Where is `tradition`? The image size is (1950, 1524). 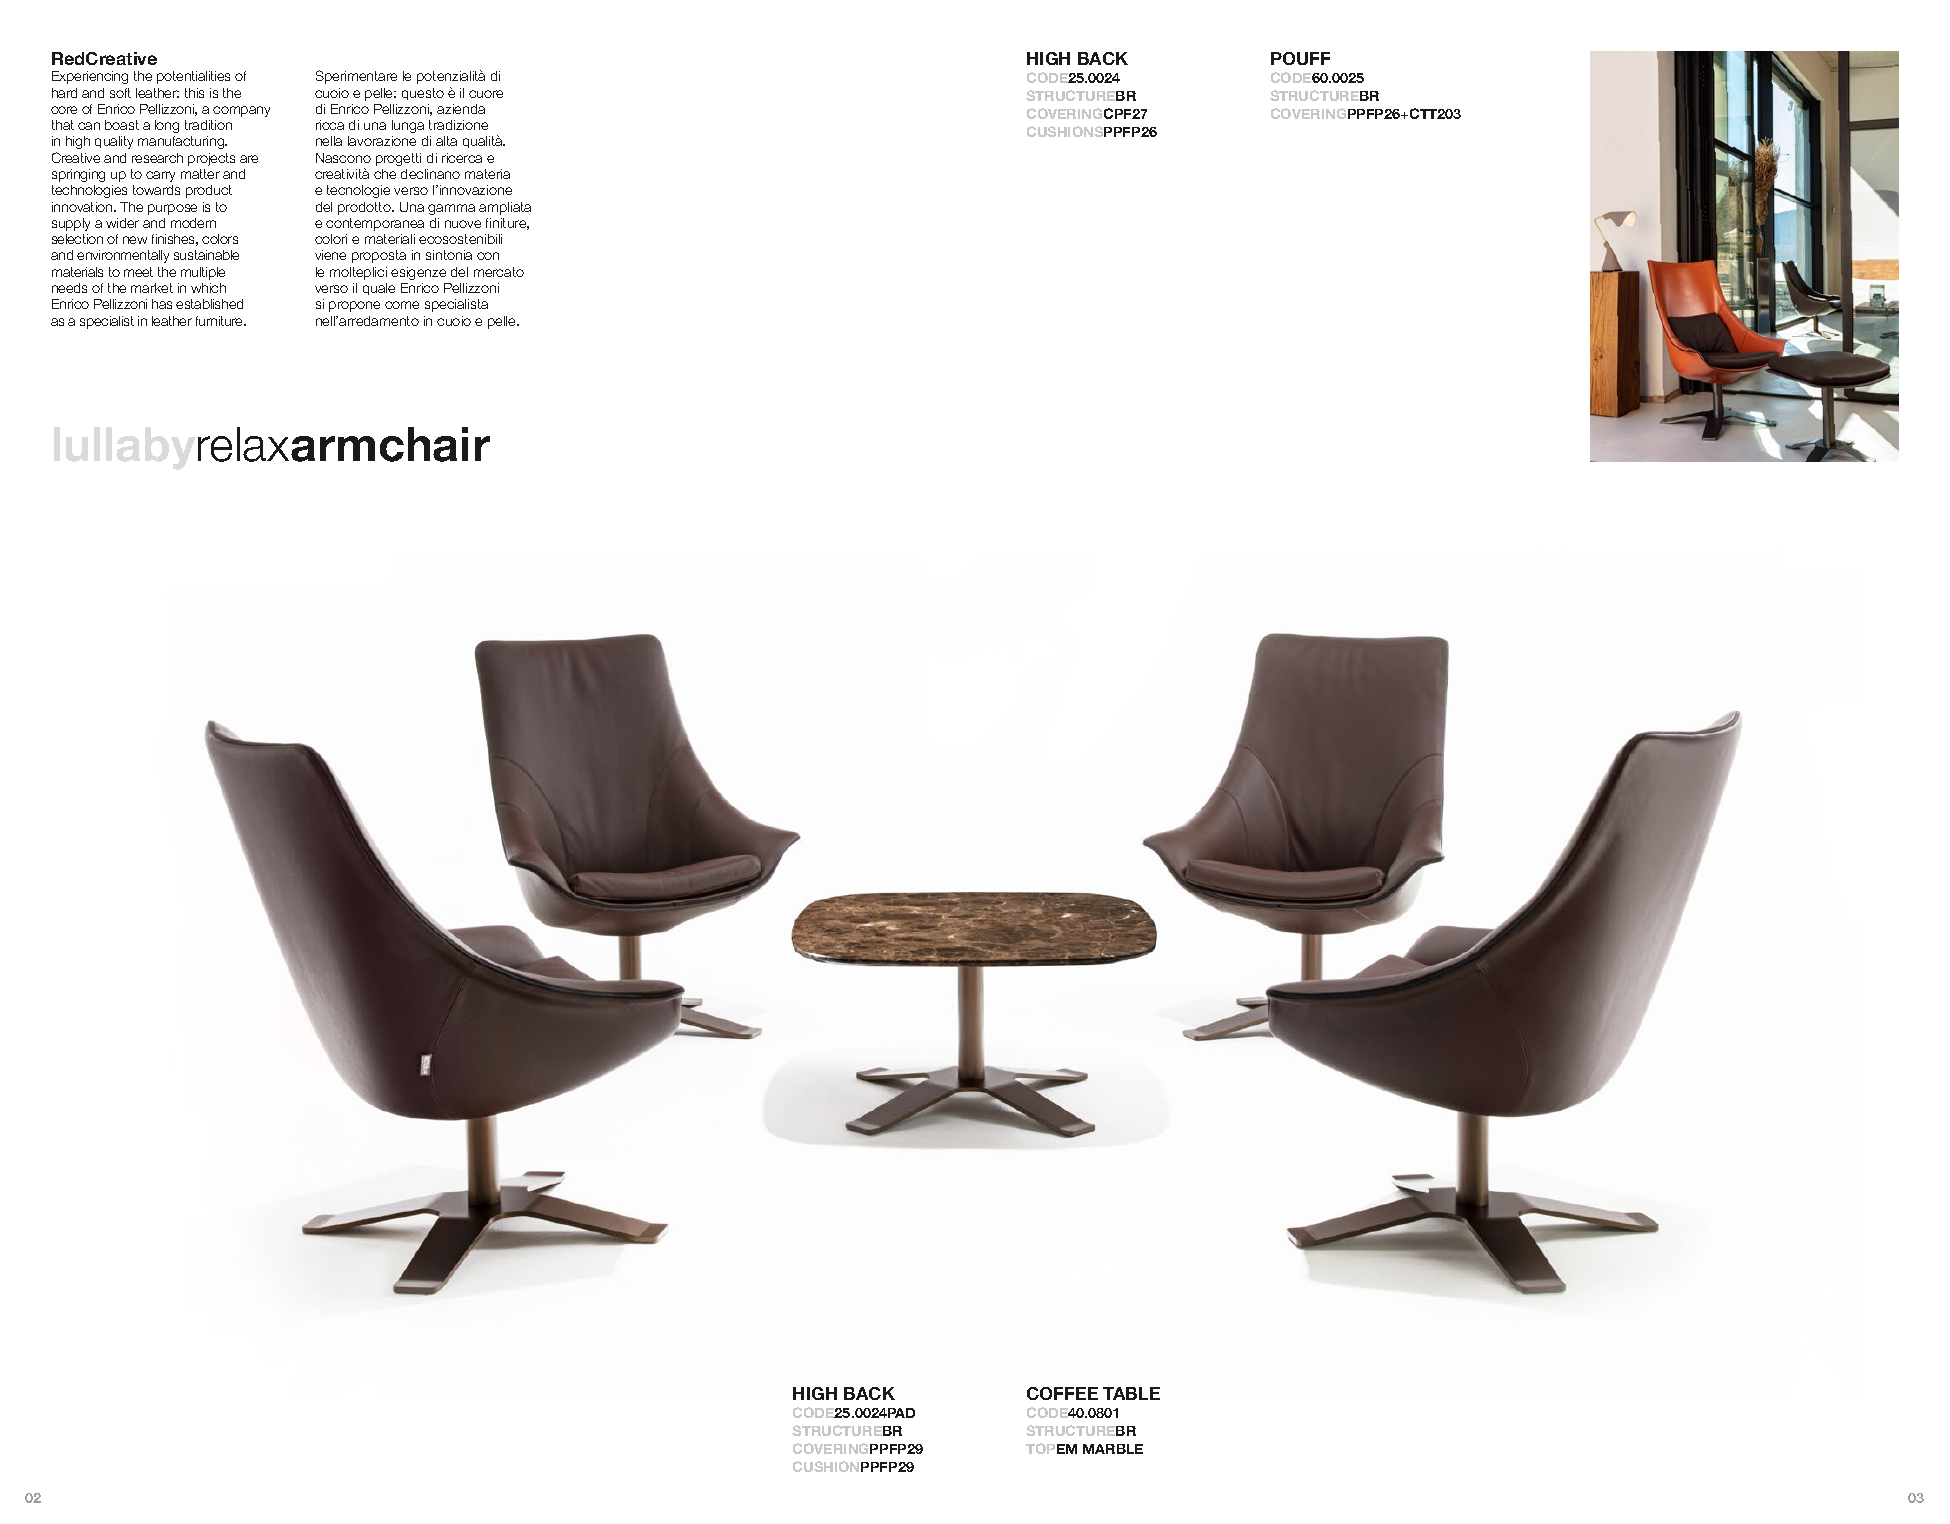 tradition is located at coordinates (208, 125).
